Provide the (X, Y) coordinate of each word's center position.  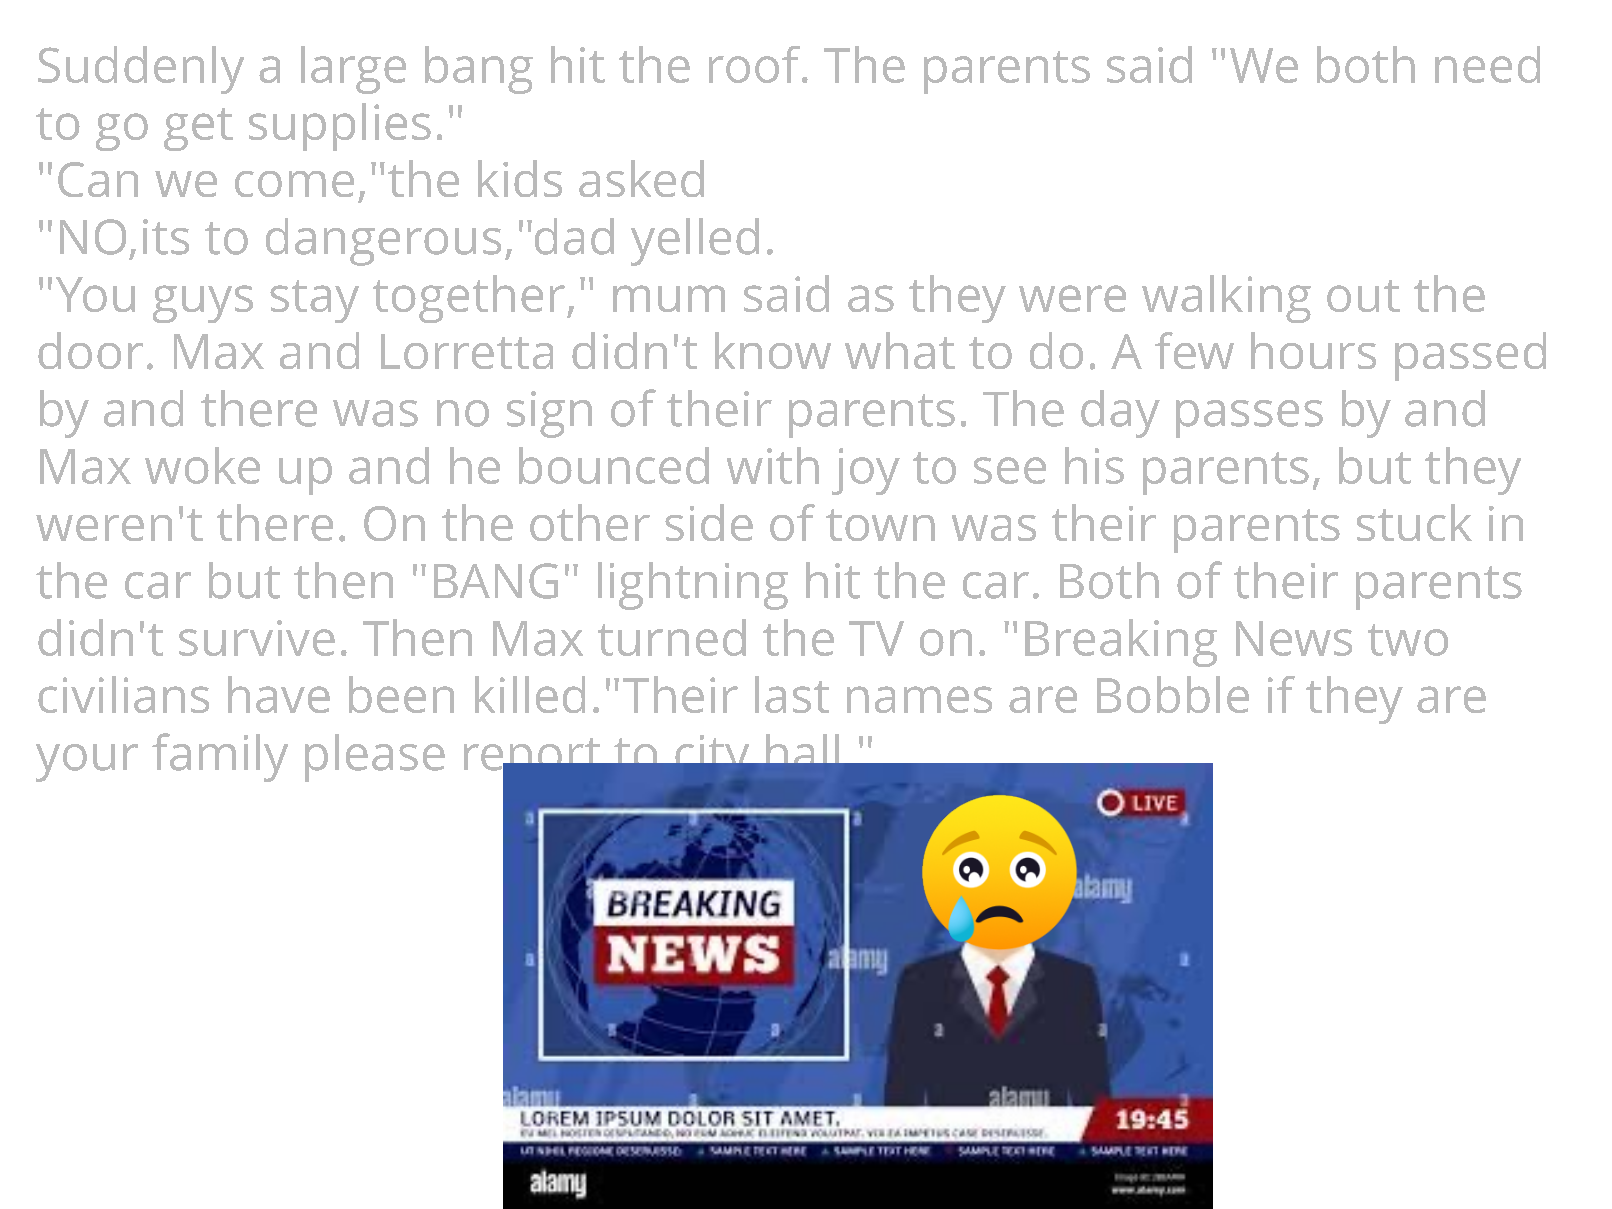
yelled (695, 242)
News (1294, 638)
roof (756, 64)
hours (1313, 350)
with (773, 465)
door (90, 350)
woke (202, 465)
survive (257, 638)
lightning (693, 586)
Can (98, 179)
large (353, 70)
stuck (1414, 522)
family (220, 757)
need (1487, 64)
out (1363, 296)
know (773, 350)
